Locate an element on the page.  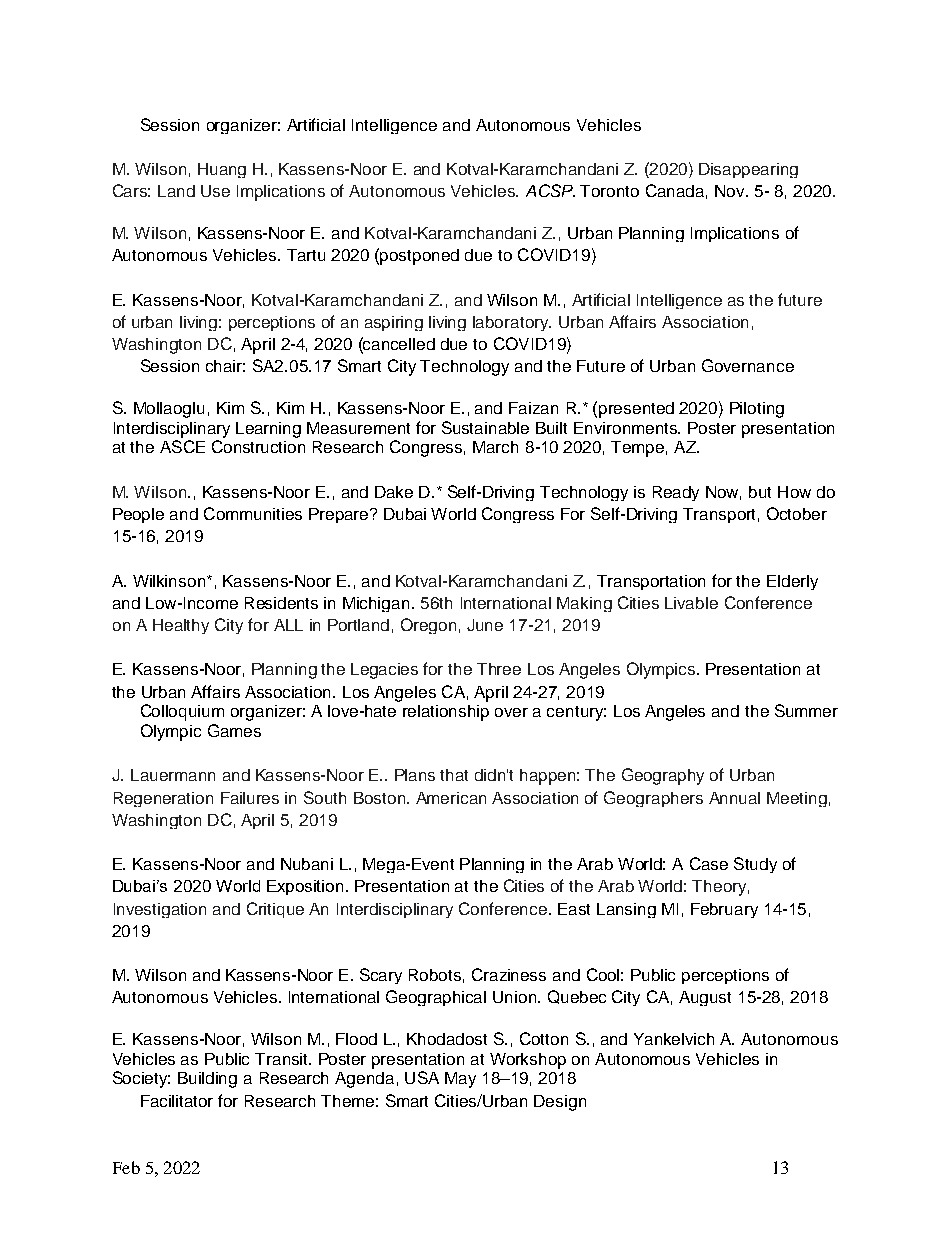
Healthy is located at coordinates (181, 626).
